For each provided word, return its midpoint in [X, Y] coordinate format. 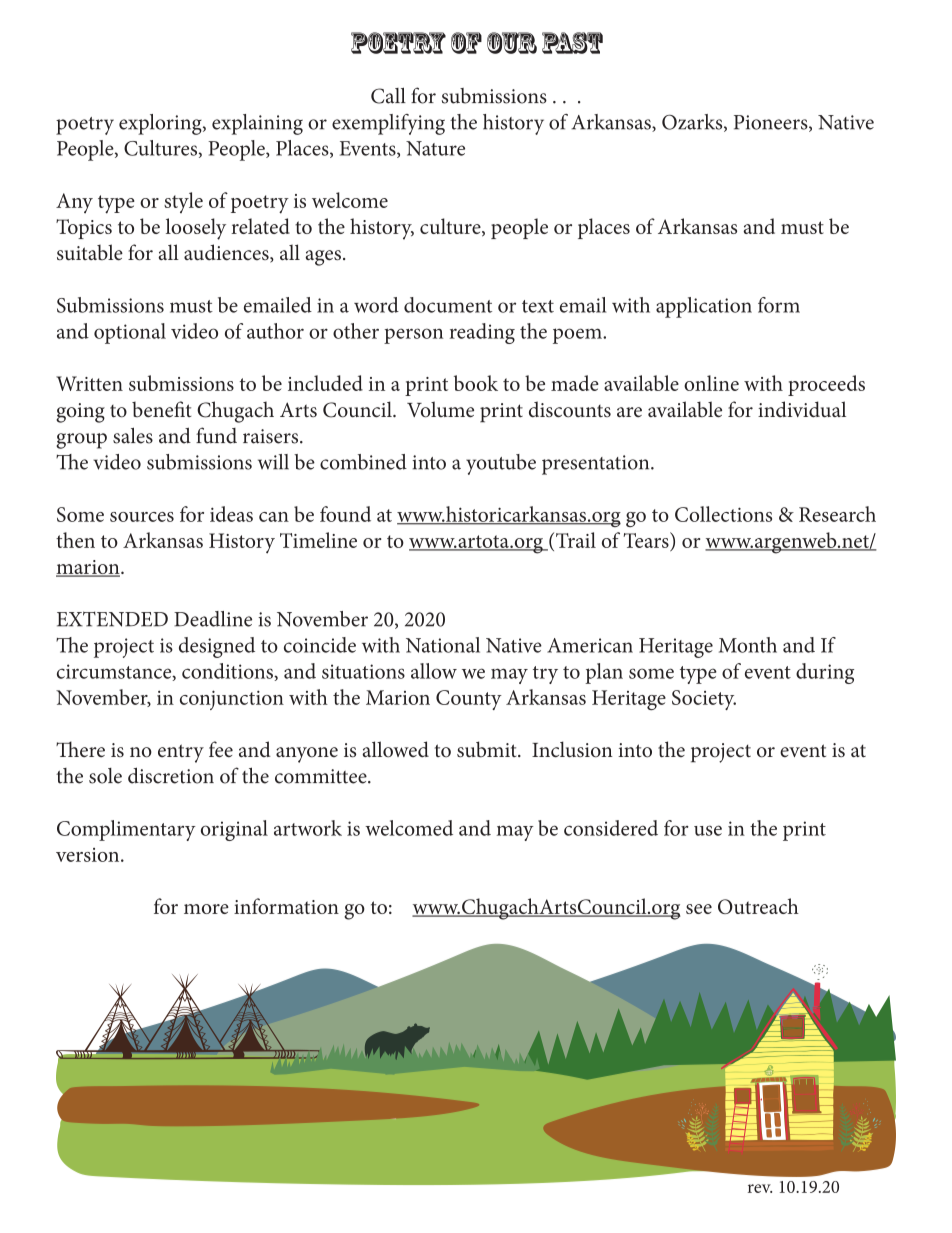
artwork [308, 828]
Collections [723, 514]
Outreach [758, 906]
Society [704, 700]
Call [388, 95]
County [469, 700]
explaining [257, 124]
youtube [501, 464]
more [206, 909]
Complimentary [126, 830]
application [704, 307]
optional [130, 333]
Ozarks [693, 123]
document [448, 305]
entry [181, 753]
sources [142, 517]
